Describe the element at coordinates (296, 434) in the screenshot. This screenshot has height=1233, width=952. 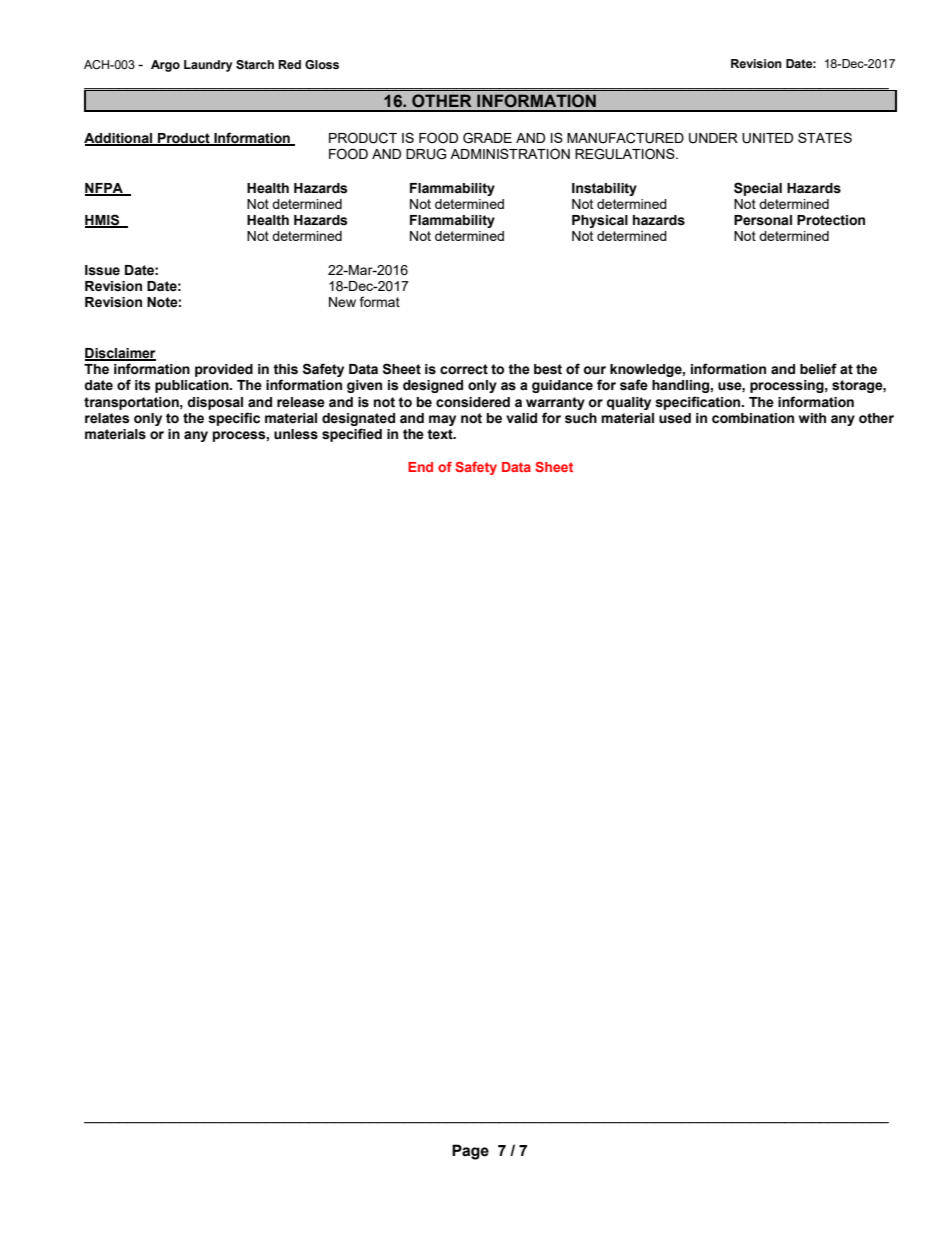
I see `unless` at that location.
